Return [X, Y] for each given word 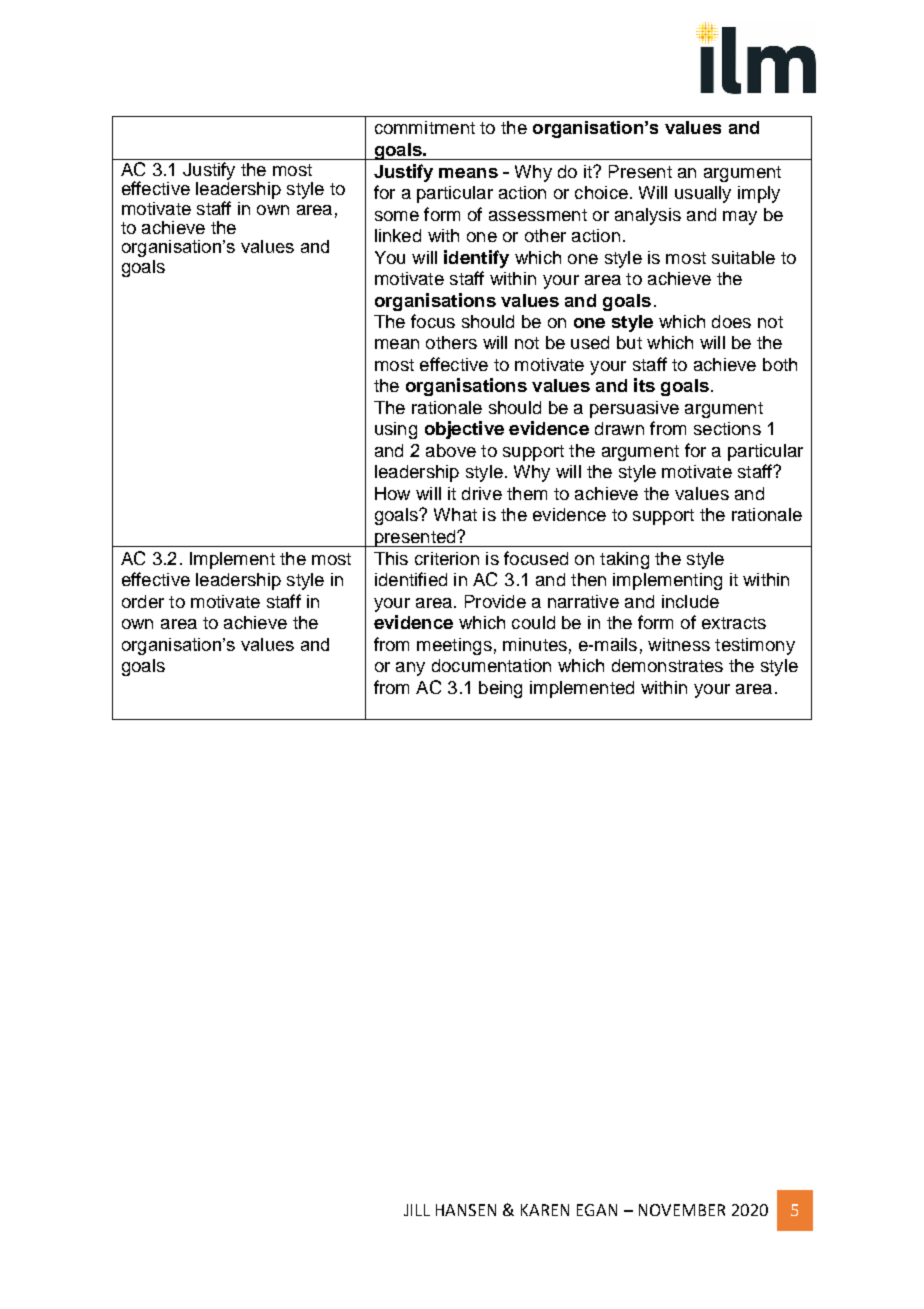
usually [703, 194]
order [143, 601]
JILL [417, 1210]
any [410, 669]
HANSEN [466, 1210]
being [500, 689]
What [455, 514]
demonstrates [667, 665]
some [397, 216]
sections [727, 428]
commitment [425, 127]
